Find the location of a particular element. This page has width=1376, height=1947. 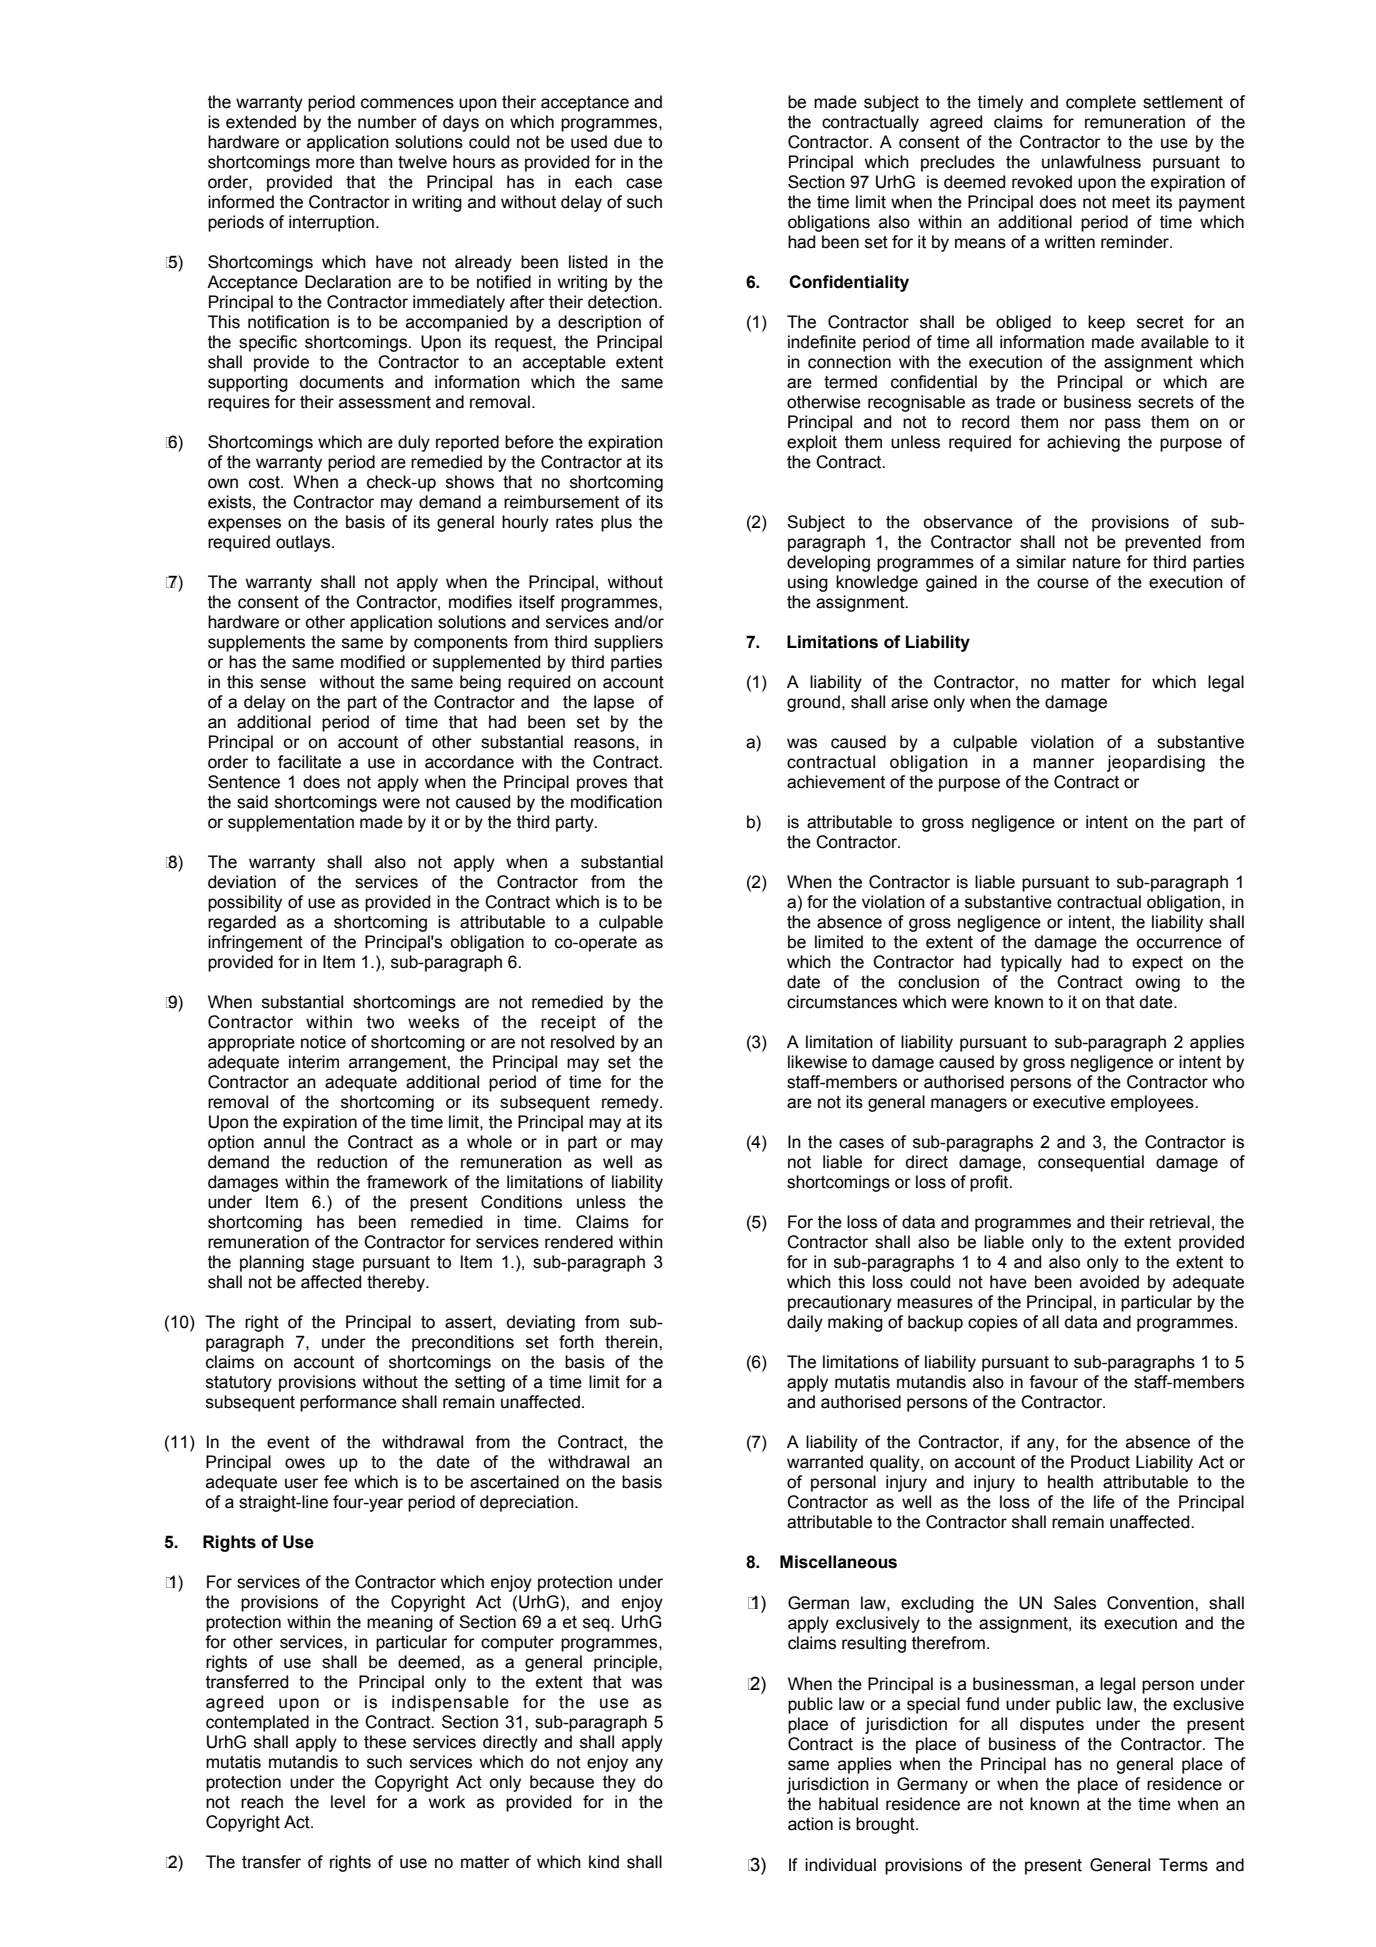

modified is located at coordinates (373, 662).
